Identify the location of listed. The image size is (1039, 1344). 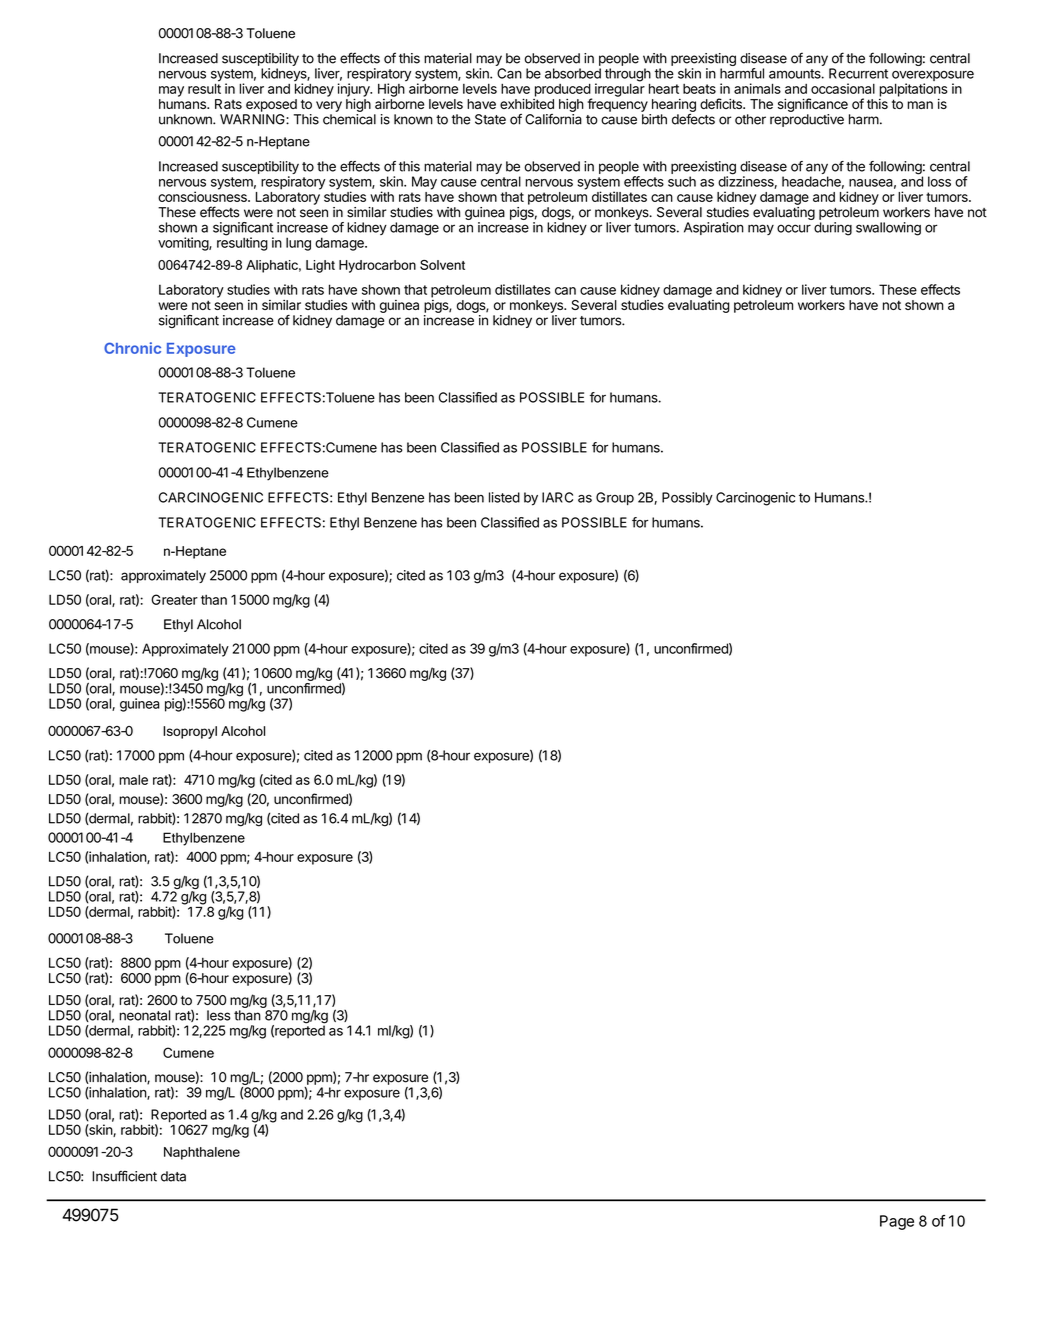
(504, 497).
